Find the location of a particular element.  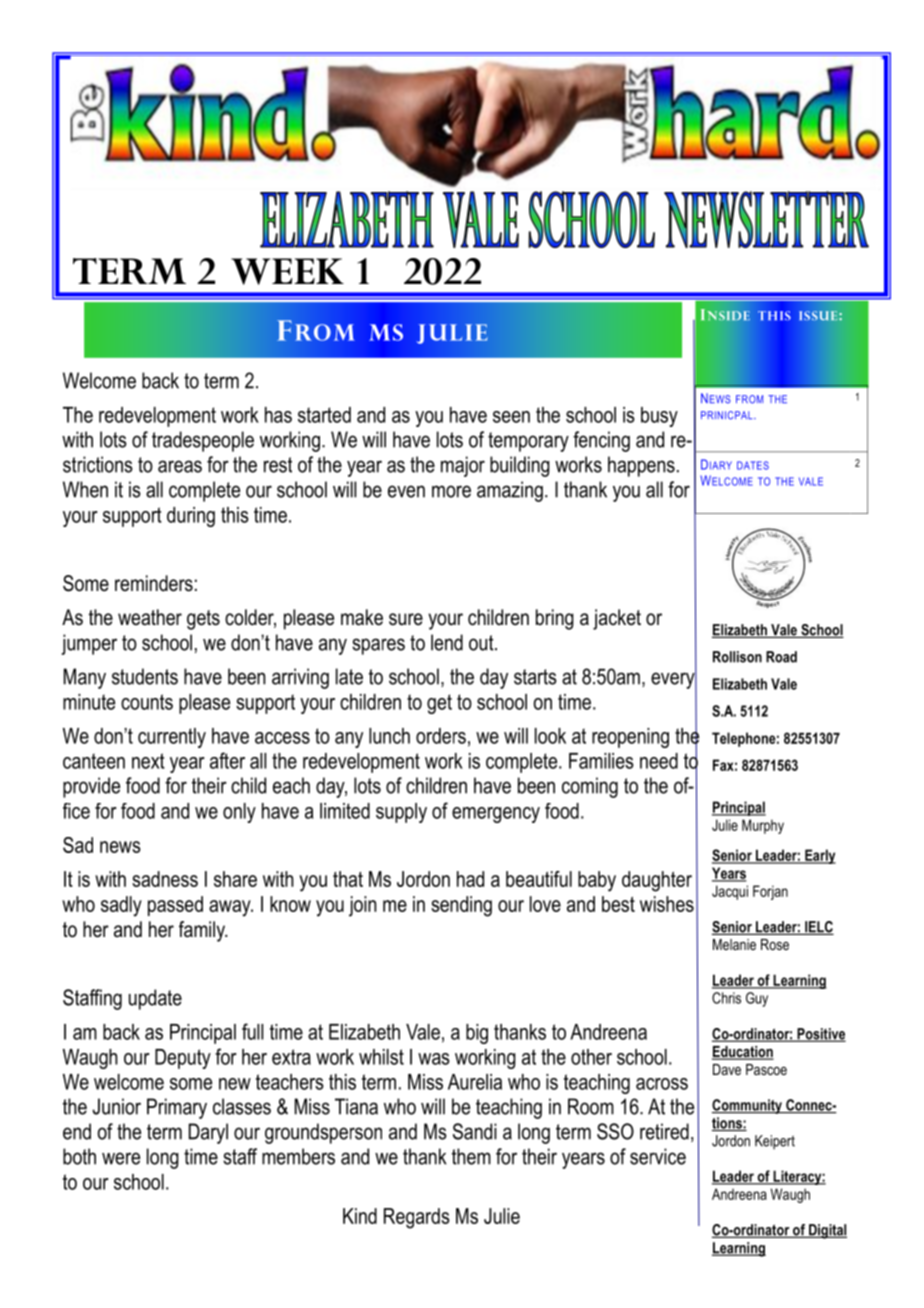

were is located at coordinates (121, 1158).
